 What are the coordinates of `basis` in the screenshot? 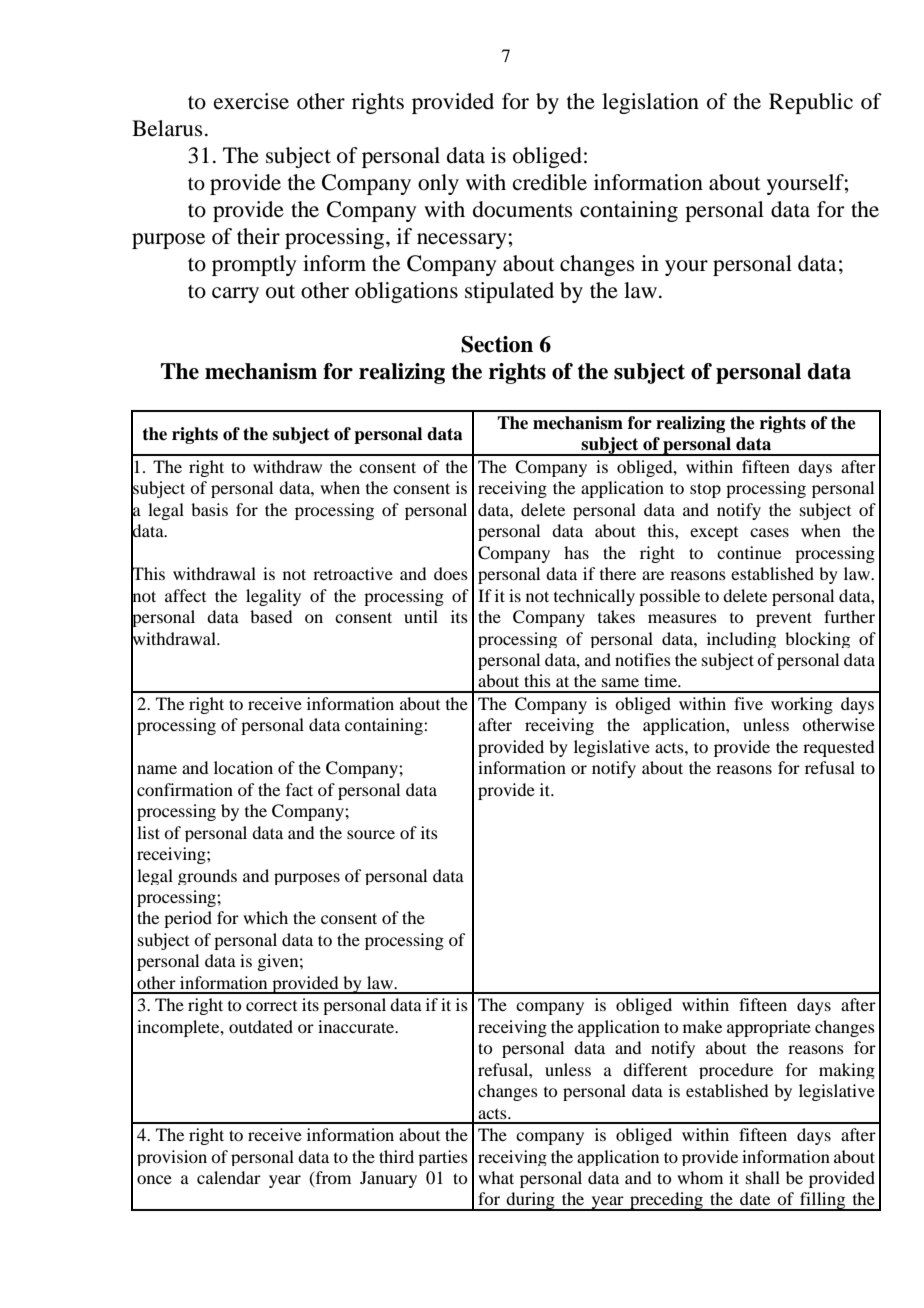 It's located at (209, 509).
